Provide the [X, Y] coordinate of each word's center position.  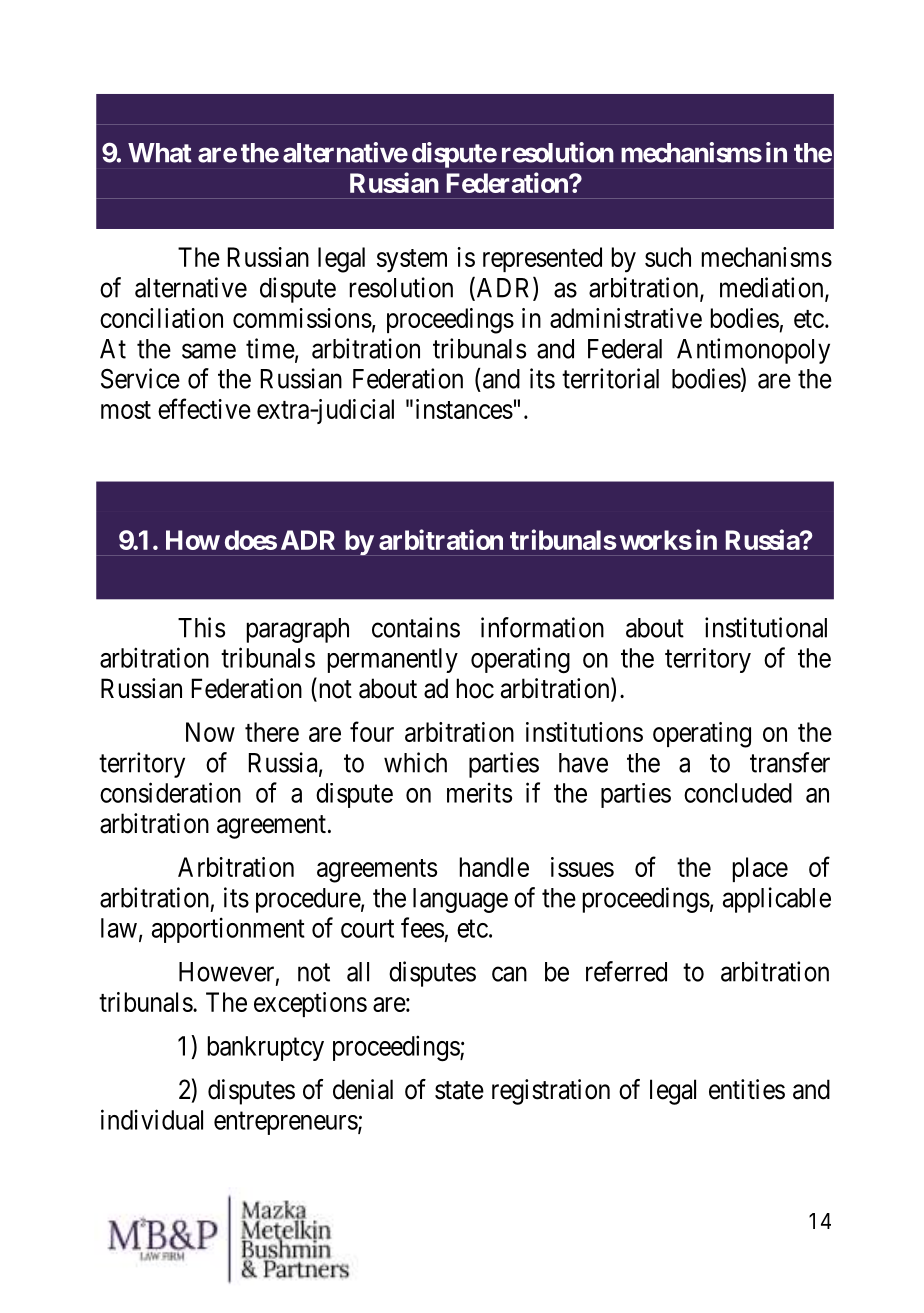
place [760, 869]
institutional [766, 627]
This [201, 627]
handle [494, 867]
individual [152, 1119]
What [160, 153]
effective [204, 408]
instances [464, 409]
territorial [610, 378]
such [668, 257]
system [412, 261]
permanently [393, 660]
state [459, 1090]
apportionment [228, 930]
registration [551, 1092]
